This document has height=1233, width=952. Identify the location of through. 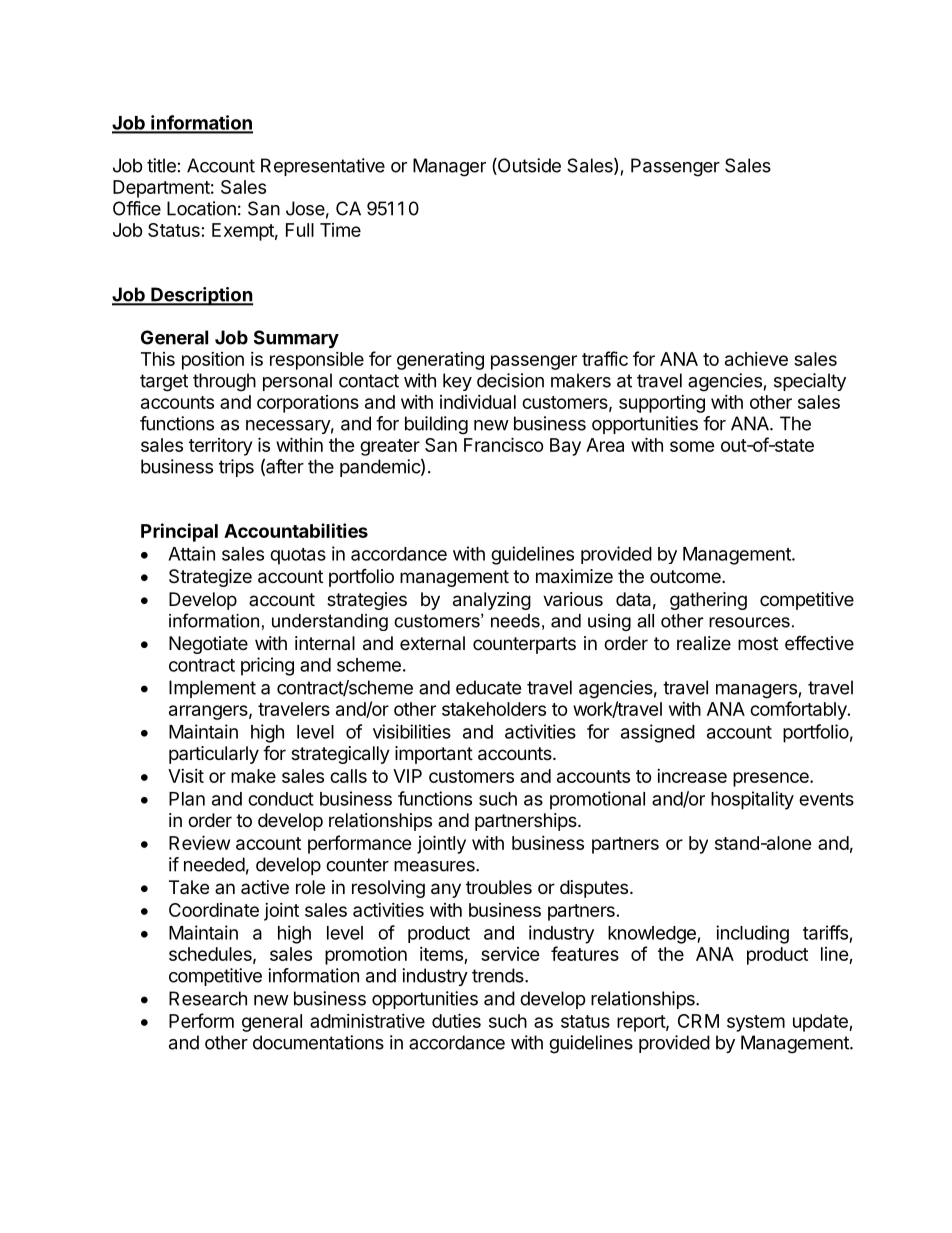
(224, 382).
